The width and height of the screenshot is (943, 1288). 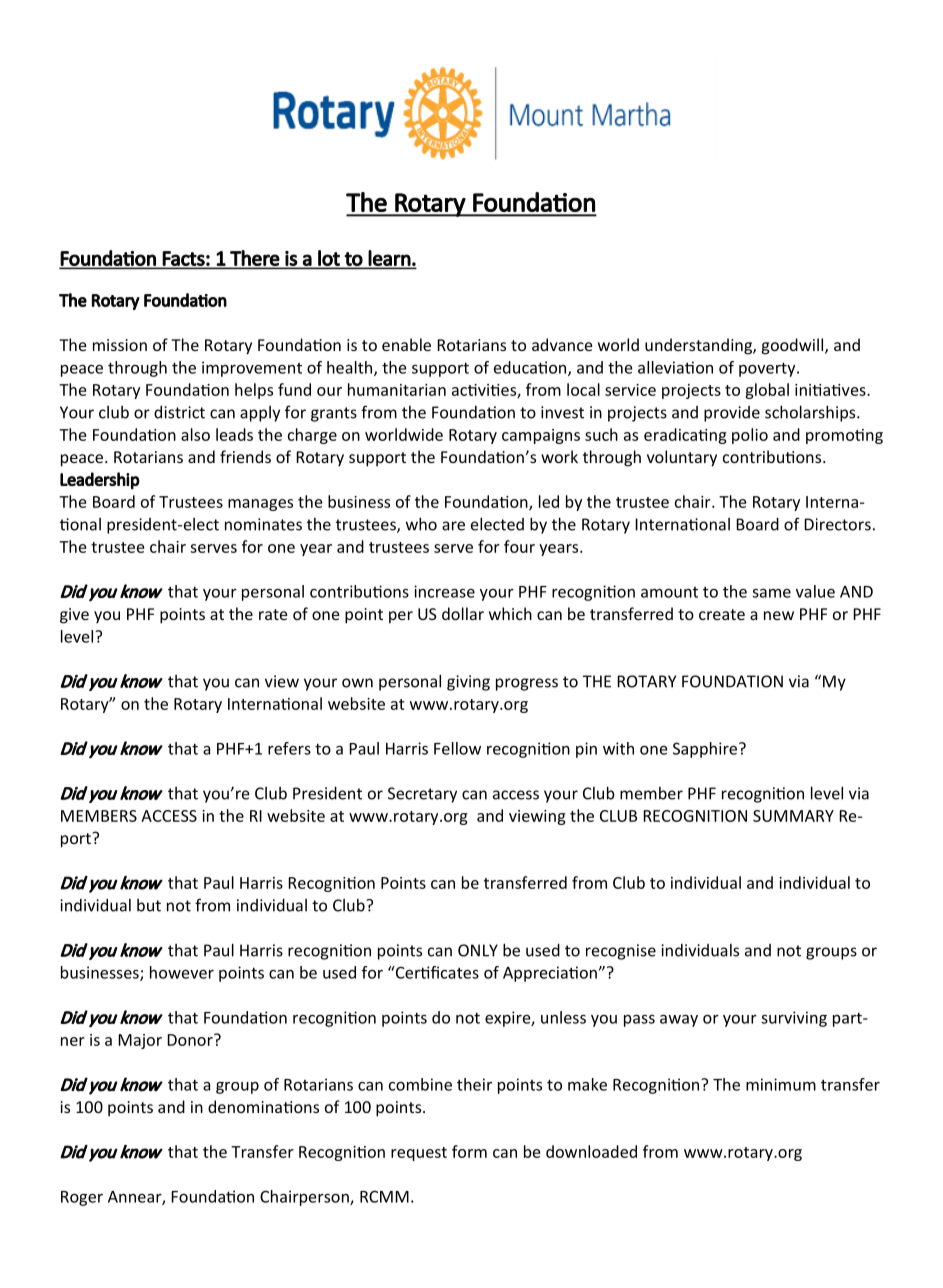 What do you see at coordinates (478, 950) in the screenshot?
I see `ONLY` at bounding box center [478, 950].
